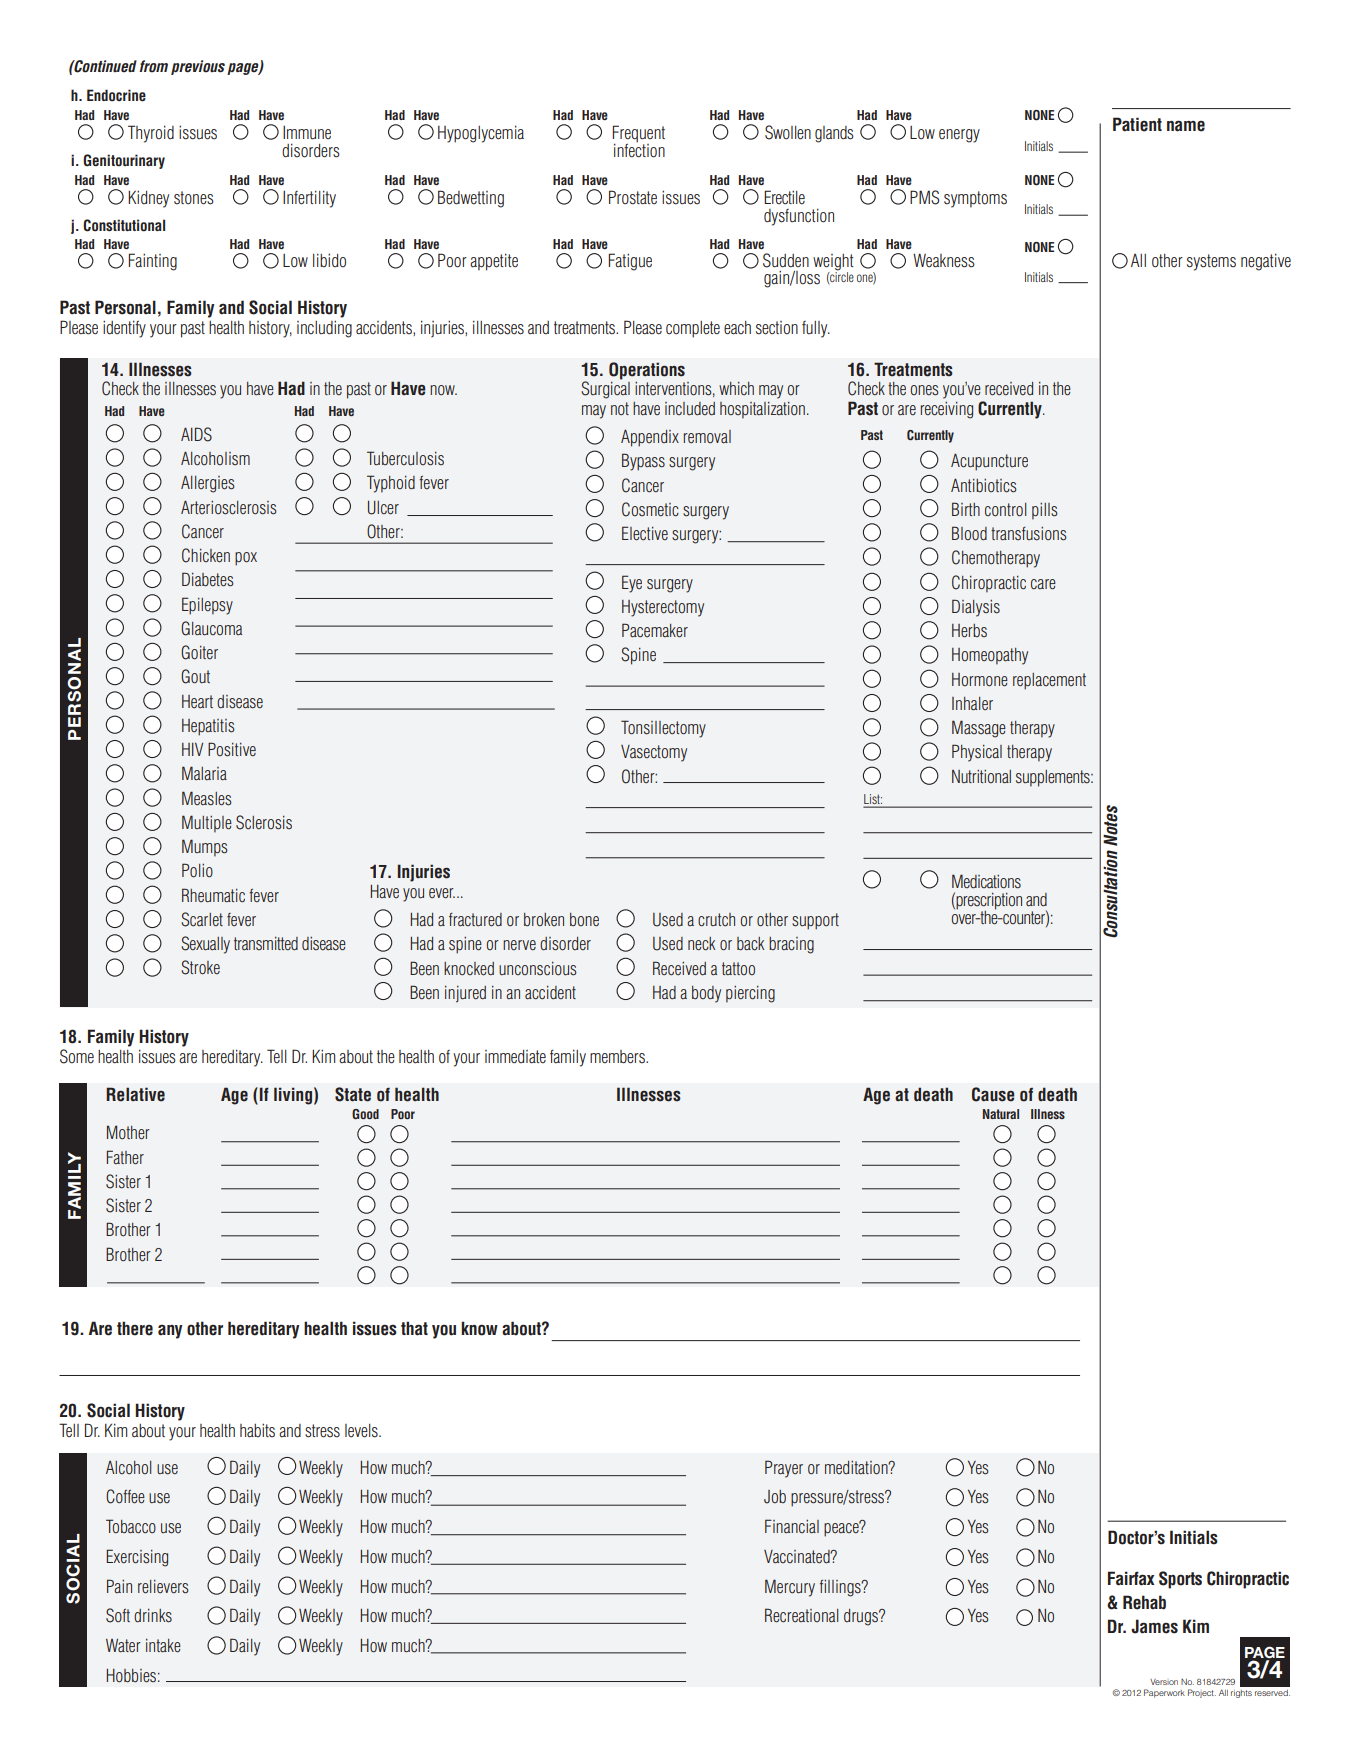 The height and width of the screenshot is (1746, 1349). I want to click on previous, so click(198, 67).
